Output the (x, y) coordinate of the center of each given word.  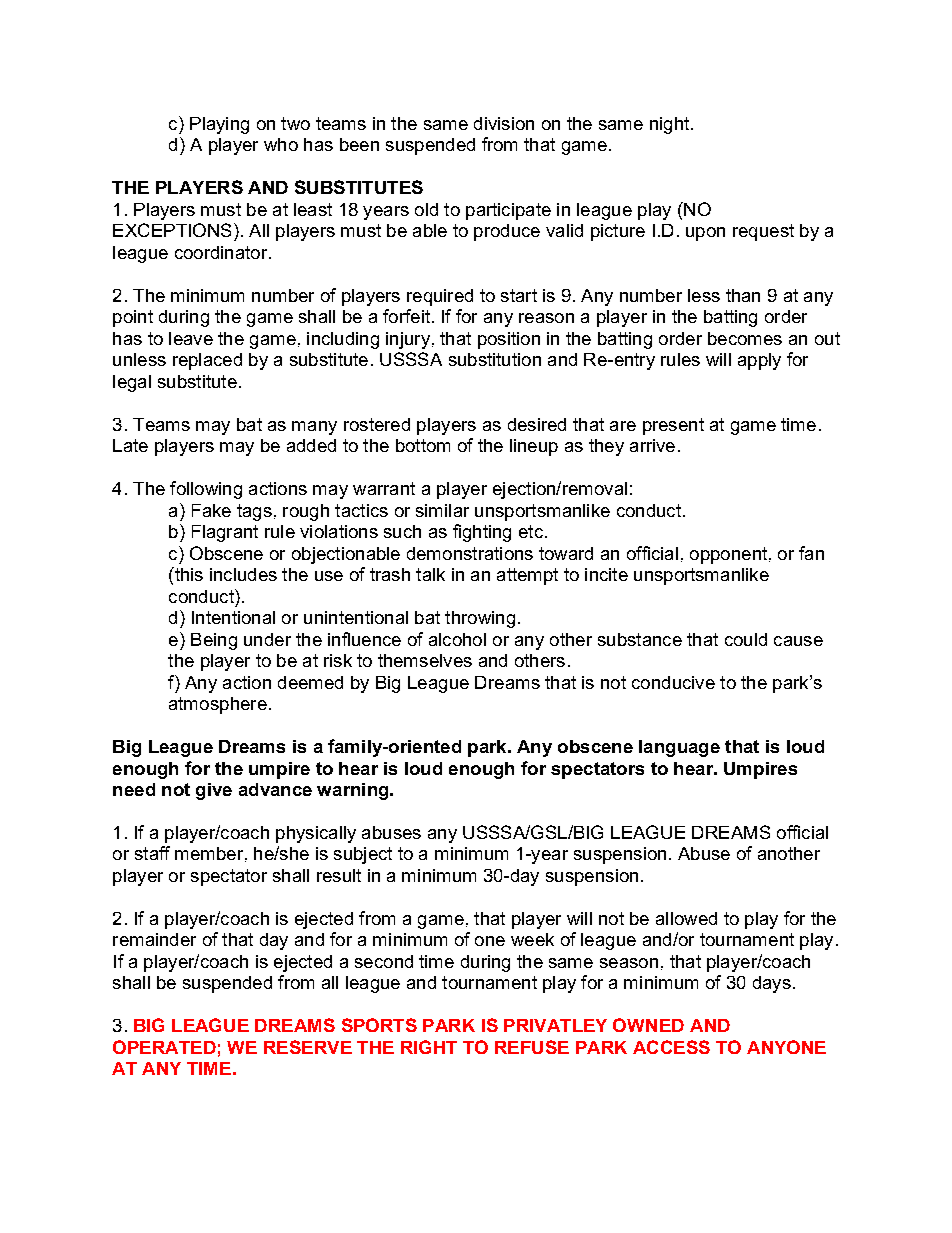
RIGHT (429, 1047)
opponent (728, 555)
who (281, 144)
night (671, 125)
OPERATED (164, 1047)
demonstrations (470, 553)
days (772, 984)
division (504, 123)
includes (243, 574)
